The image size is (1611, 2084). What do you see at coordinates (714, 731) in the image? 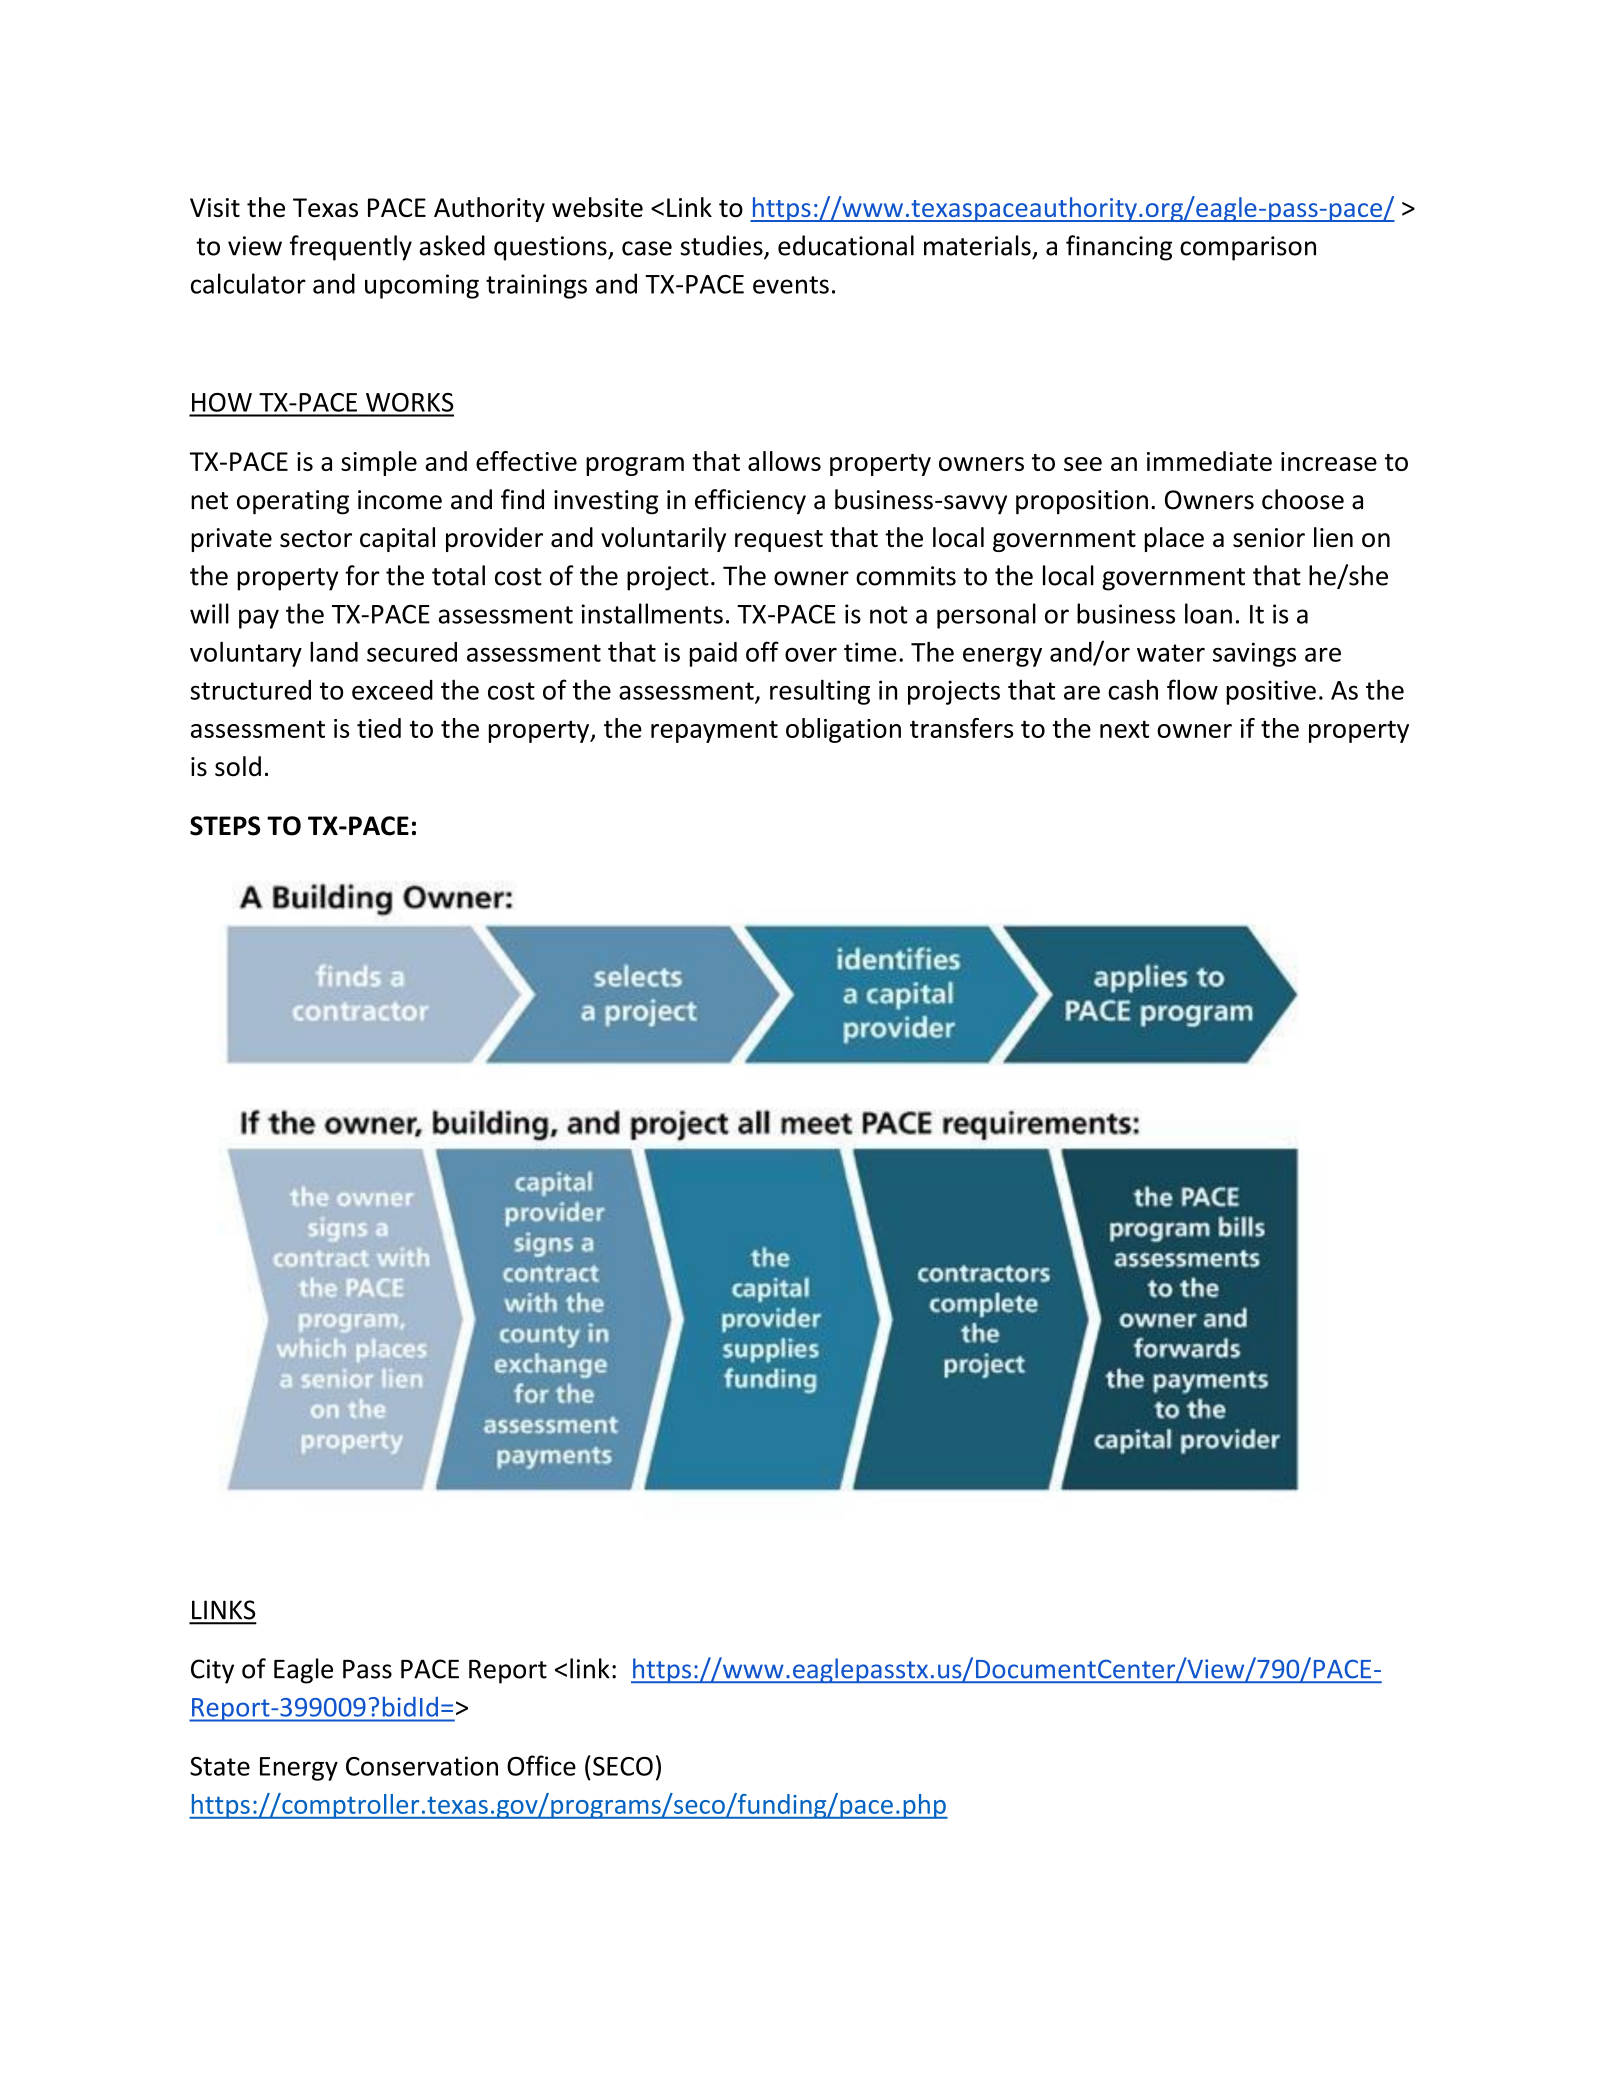
I see `repayment` at bounding box center [714, 731].
